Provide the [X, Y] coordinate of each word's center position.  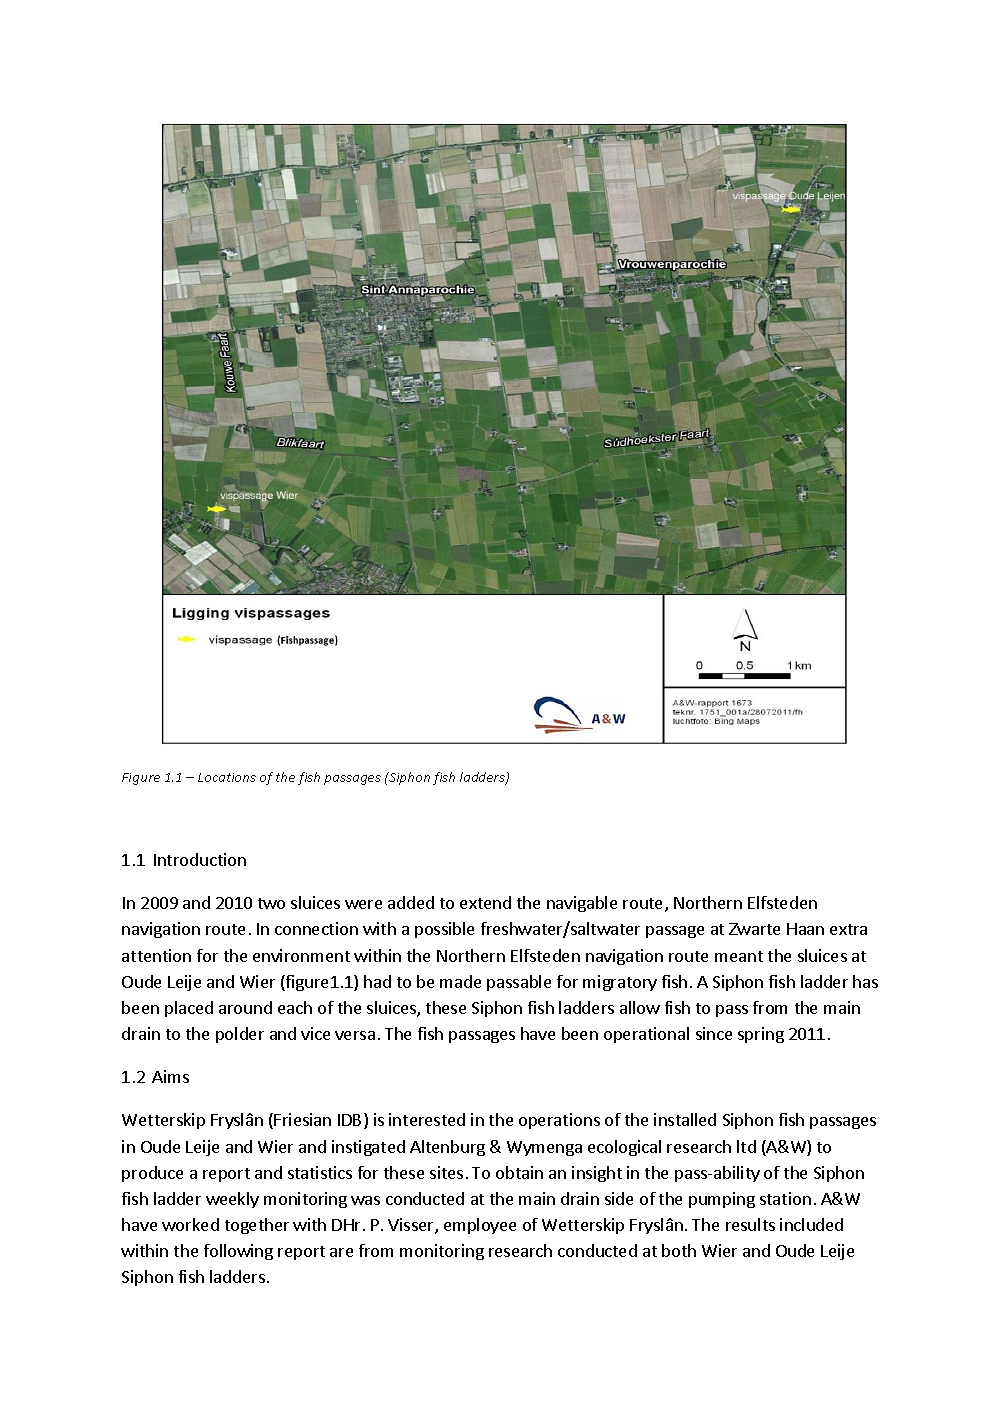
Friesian [302, 1119]
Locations [227, 777]
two [271, 903]
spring [761, 1035]
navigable [582, 904]
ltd [746, 1146]
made [460, 981]
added [411, 902]
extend [485, 902]
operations [559, 1121]
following [238, 1252]
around [245, 1007]
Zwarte [754, 929]
